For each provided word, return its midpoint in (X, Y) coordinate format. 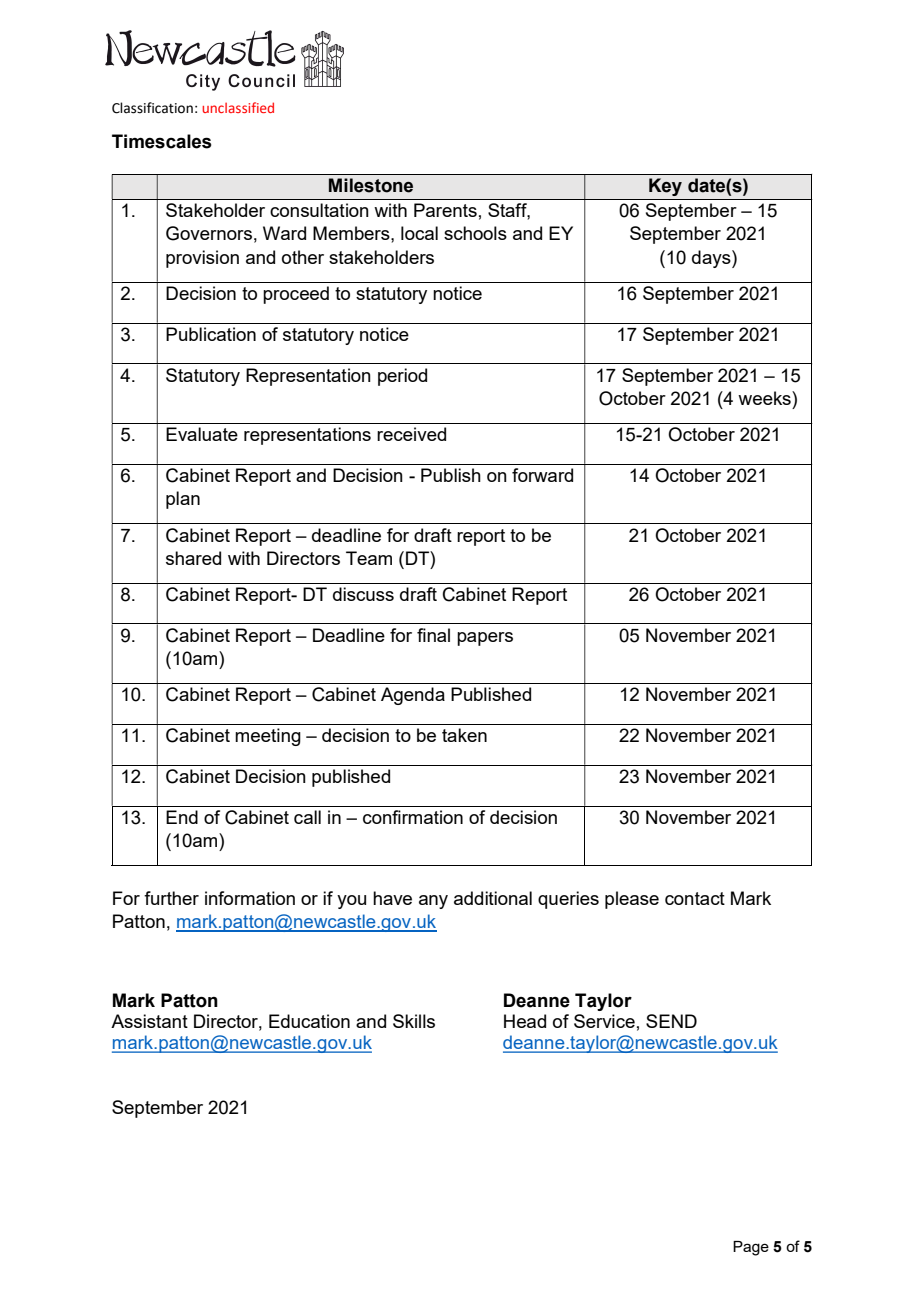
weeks (765, 398)
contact (695, 898)
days (712, 259)
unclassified (238, 107)
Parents (445, 210)
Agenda (413, 696)
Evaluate (202, 434)
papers (485, 639)
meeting (268, 737)
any (433, 902)
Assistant (149, 1021)
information (250, 898)
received (411, 434)
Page (751, 1248)
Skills (414, 1021)
